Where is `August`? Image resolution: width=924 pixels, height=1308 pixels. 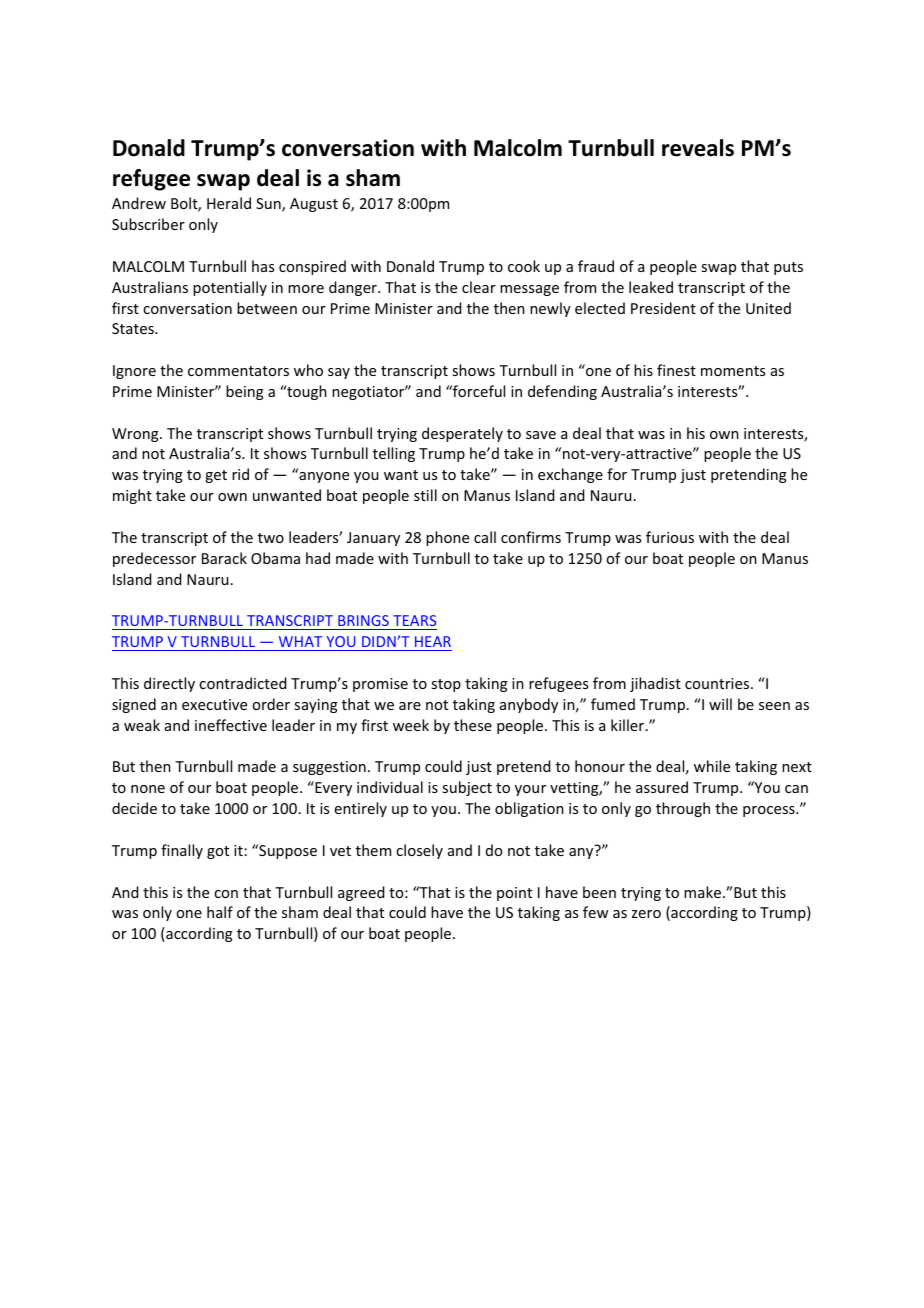 August is located at coordinates (314, 205).
